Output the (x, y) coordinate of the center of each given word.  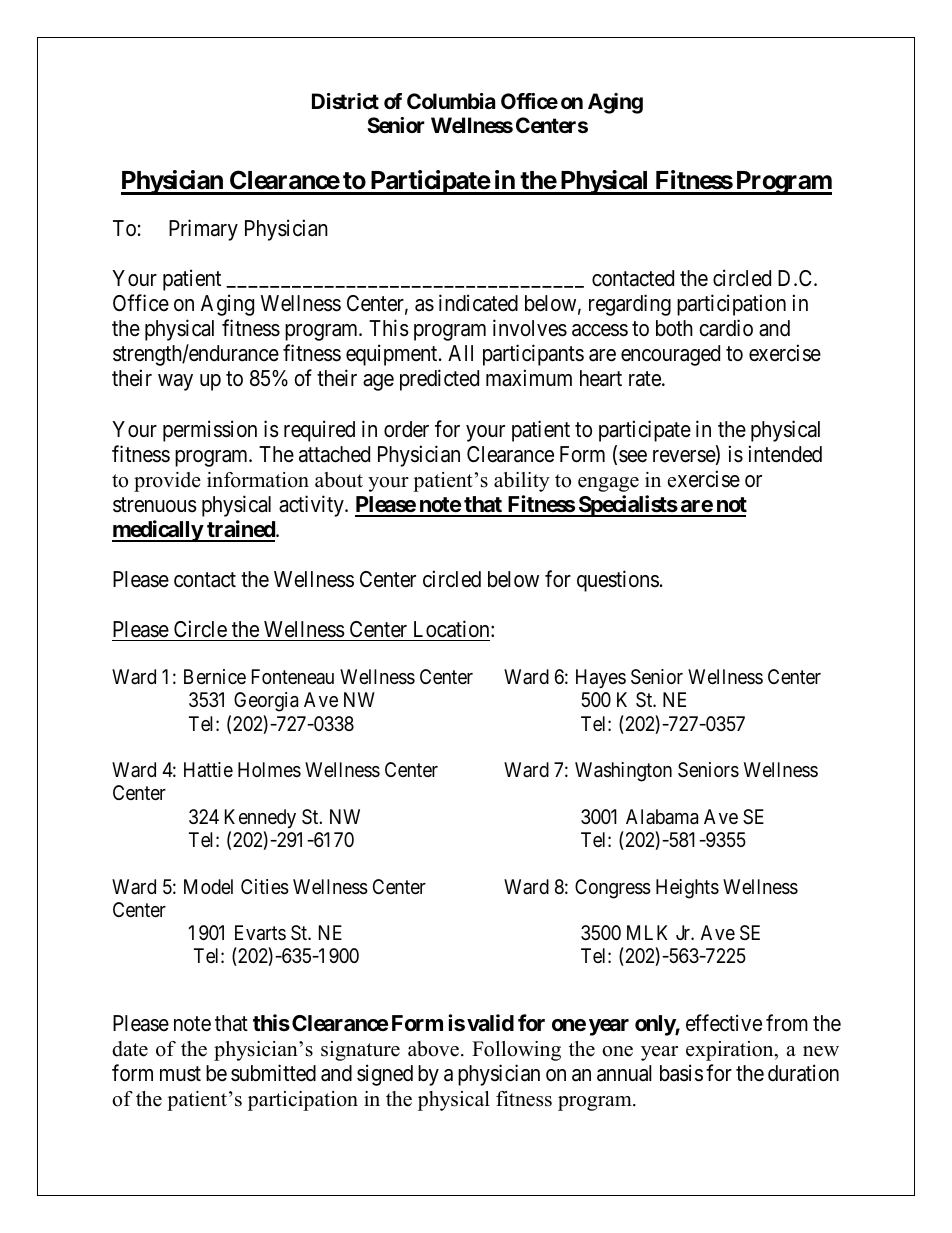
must (180, 1074)
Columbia (451, 101)
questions (618, 581)
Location (453, 629)
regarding (630, 305)
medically (158, 531)
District (345, 101)
